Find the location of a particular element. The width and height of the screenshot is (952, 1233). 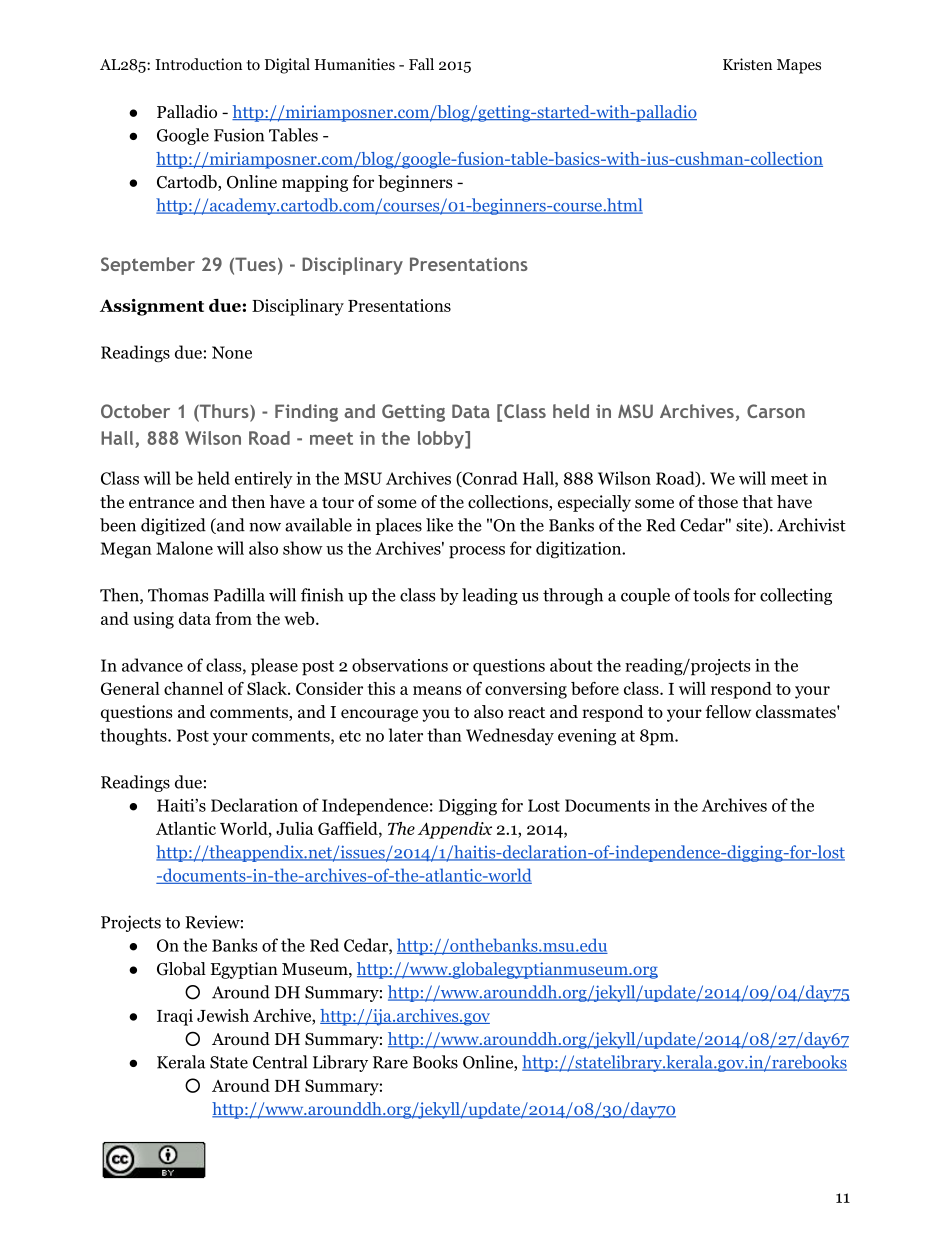

Jewish is located at coordinates (223, 1015).
